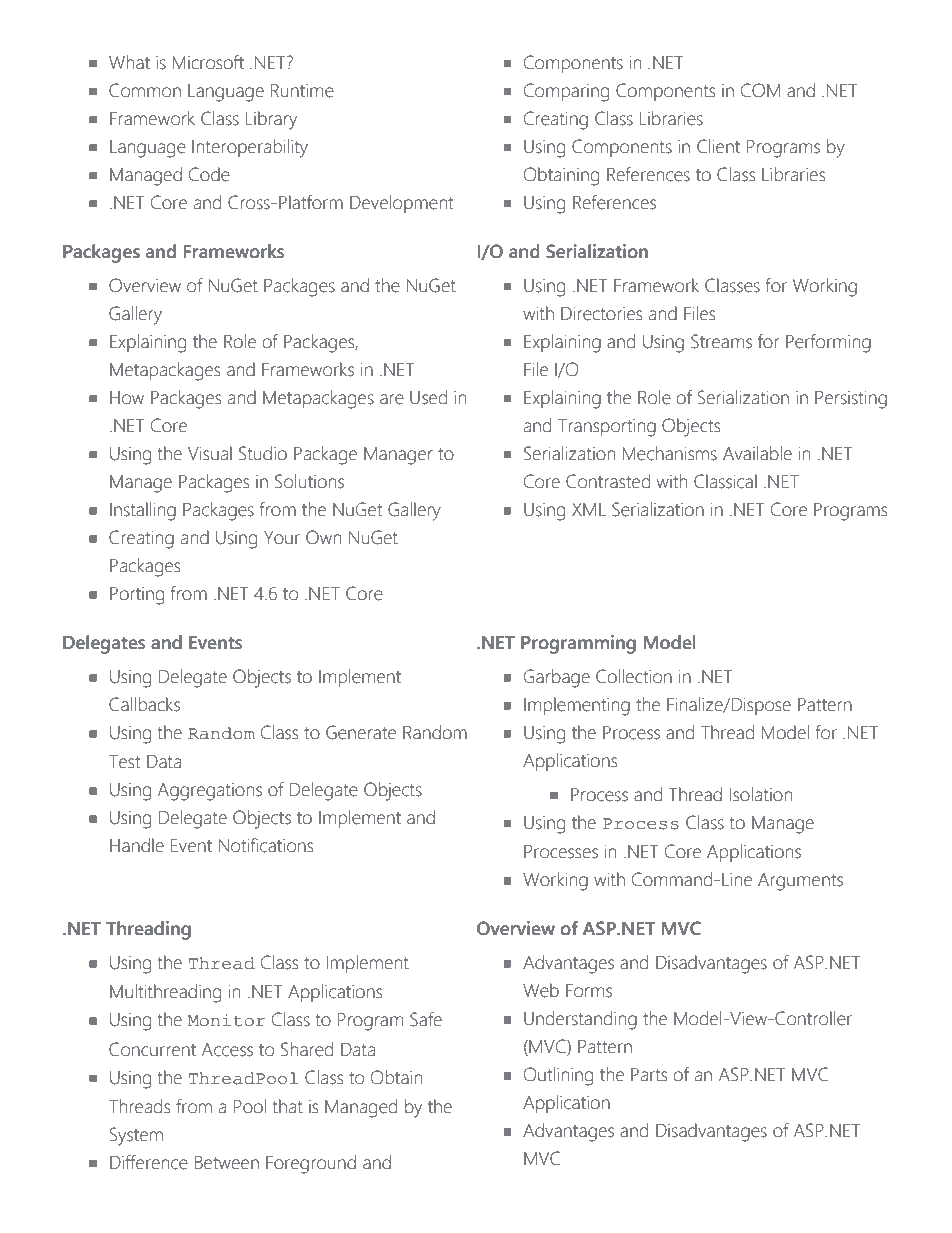  What do you see at coordinates (718, 146) in the image?
I see `Client` at bounding box center [718, 146].
